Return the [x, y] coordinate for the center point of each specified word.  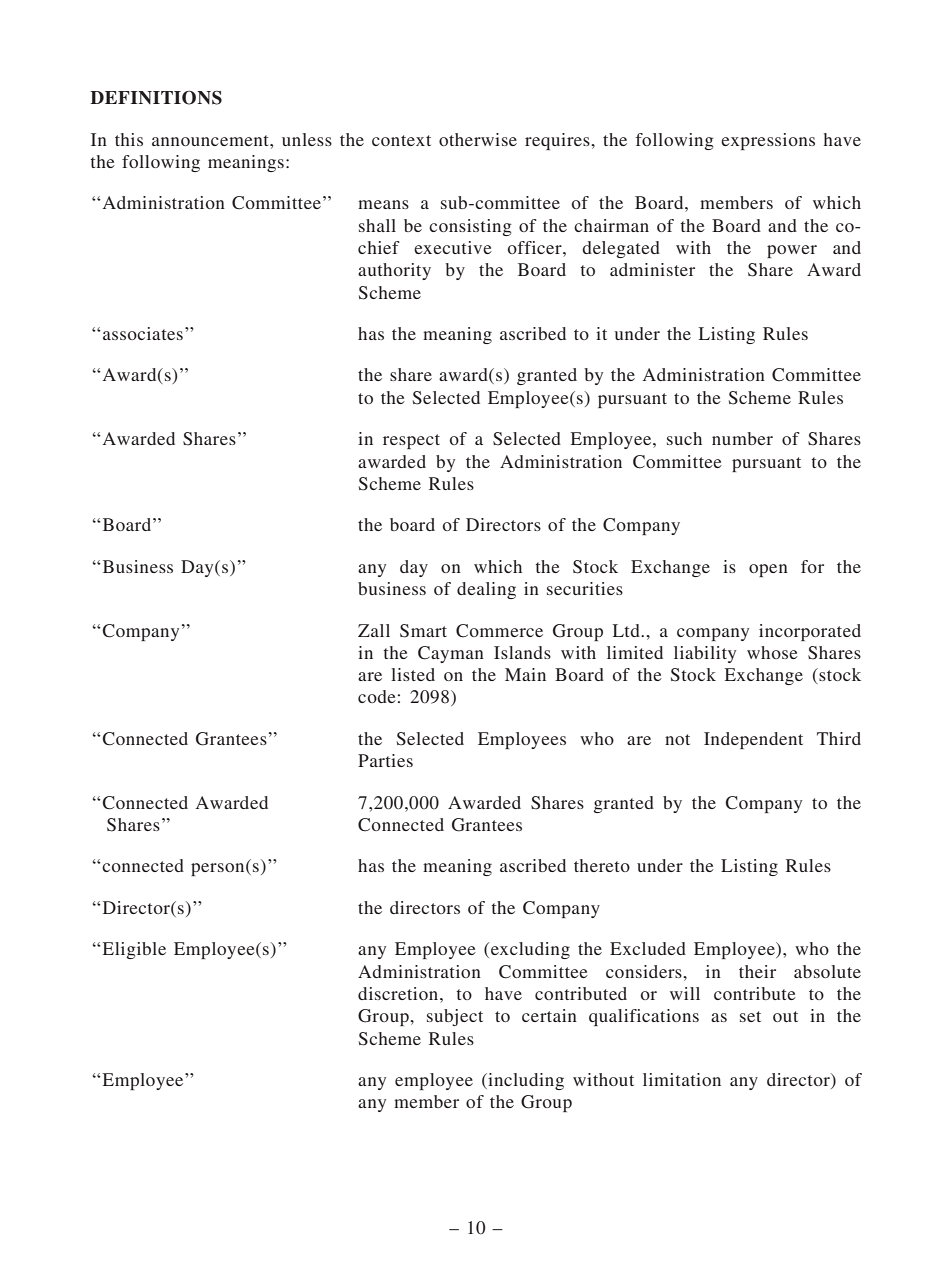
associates [143, 333]
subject [455, 1017]
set [750, 1016]
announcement [211, 140]
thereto [602, 865]
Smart [423, 631]
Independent [753, 740]
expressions [768, 141]
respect [411, 441]
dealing [486, 590]
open [768, 570]
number [742, 438]
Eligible [133, 950]
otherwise [478, 139]
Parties [385, 760]
